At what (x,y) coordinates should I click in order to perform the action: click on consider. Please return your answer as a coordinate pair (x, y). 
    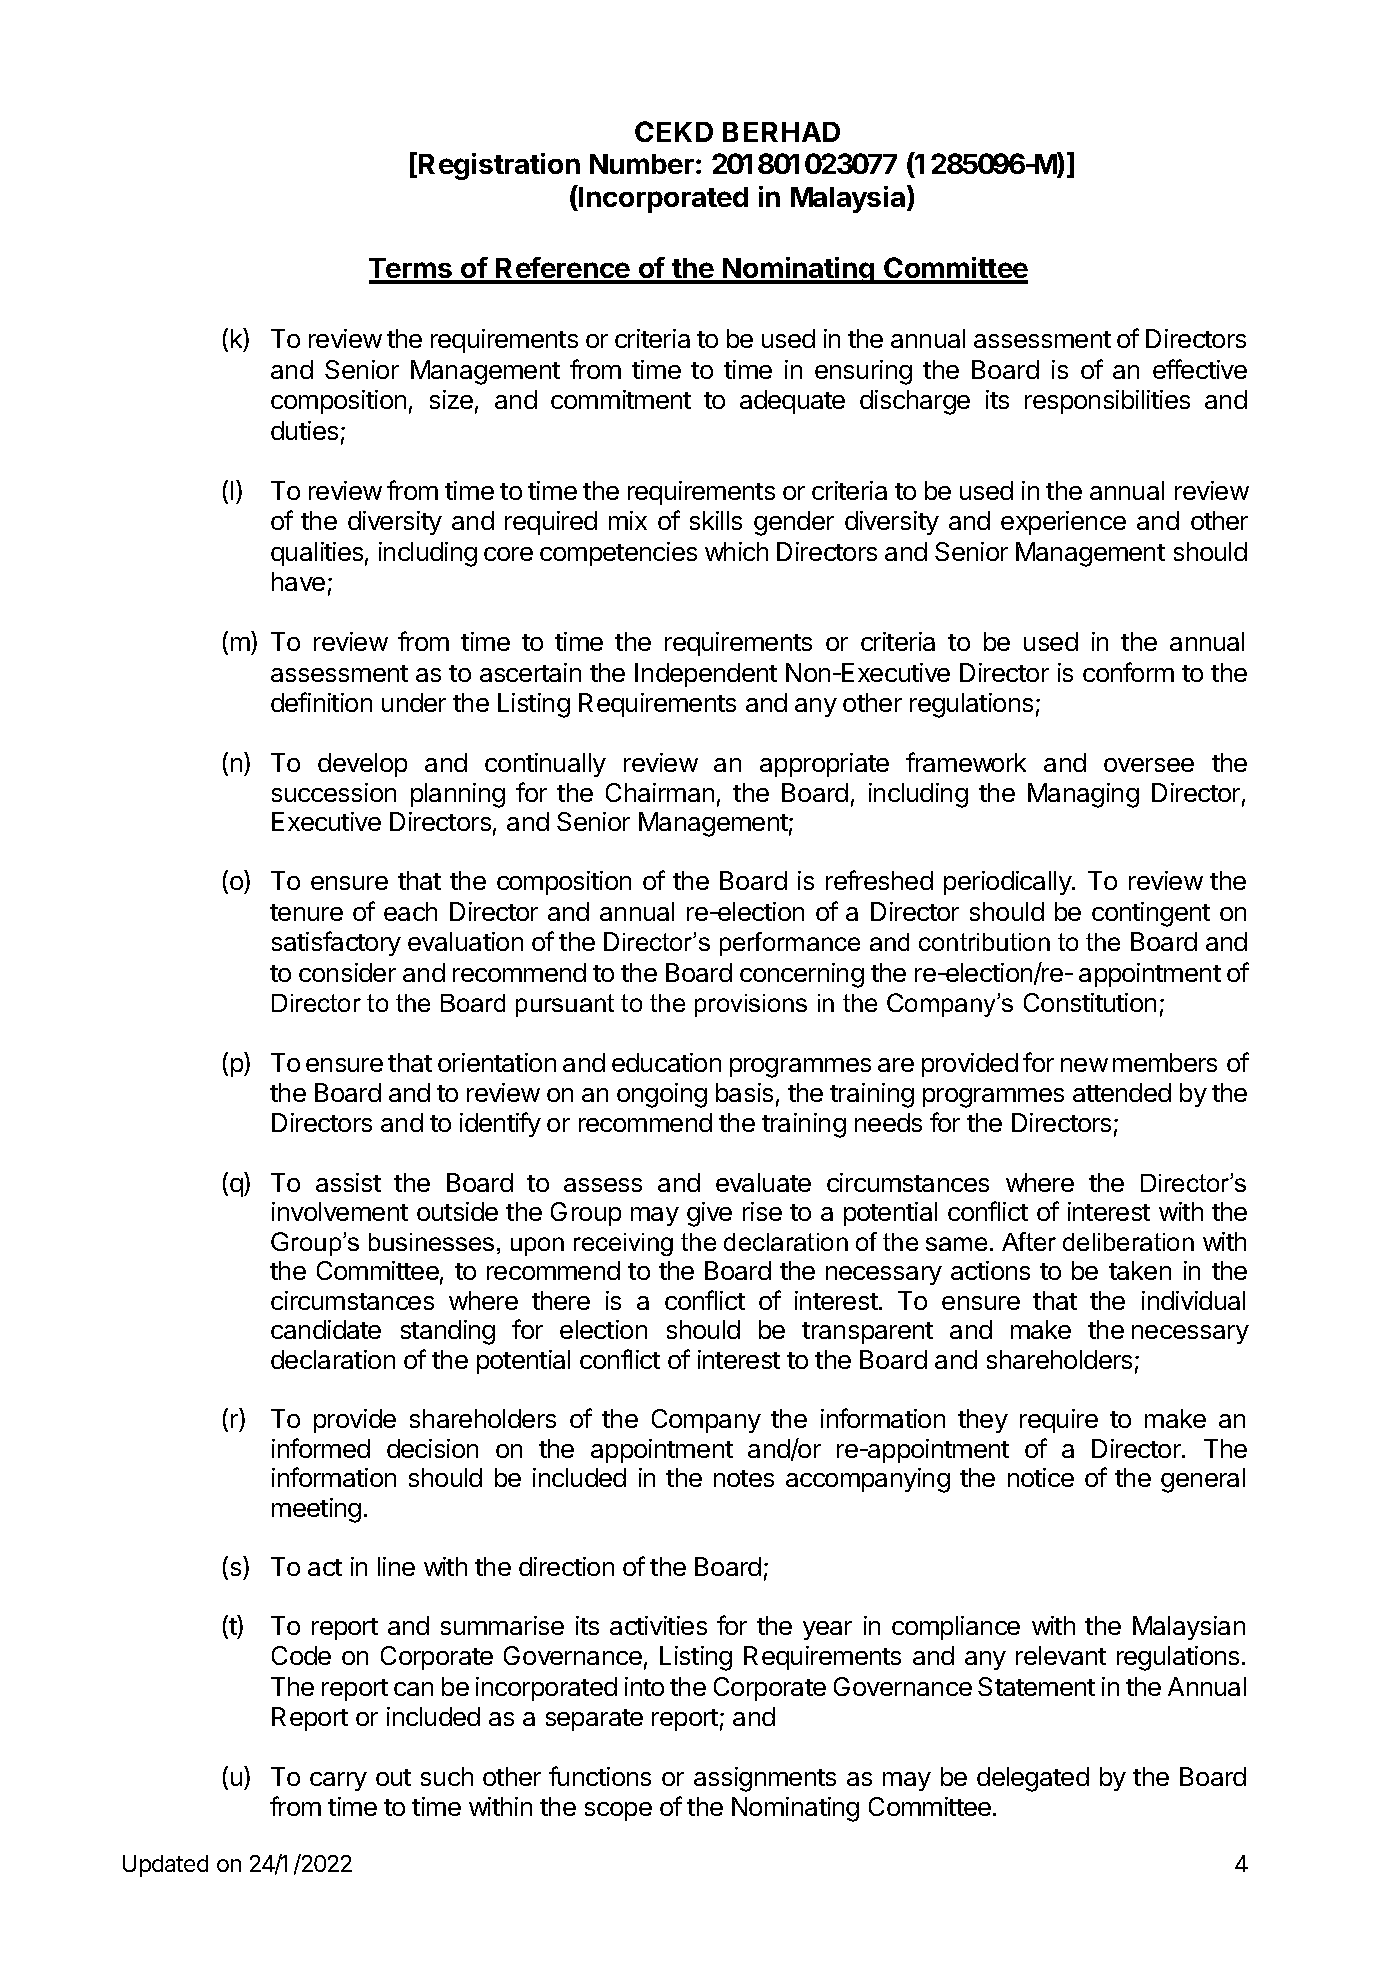
    Looking at the image, I should click on (347, 972).
